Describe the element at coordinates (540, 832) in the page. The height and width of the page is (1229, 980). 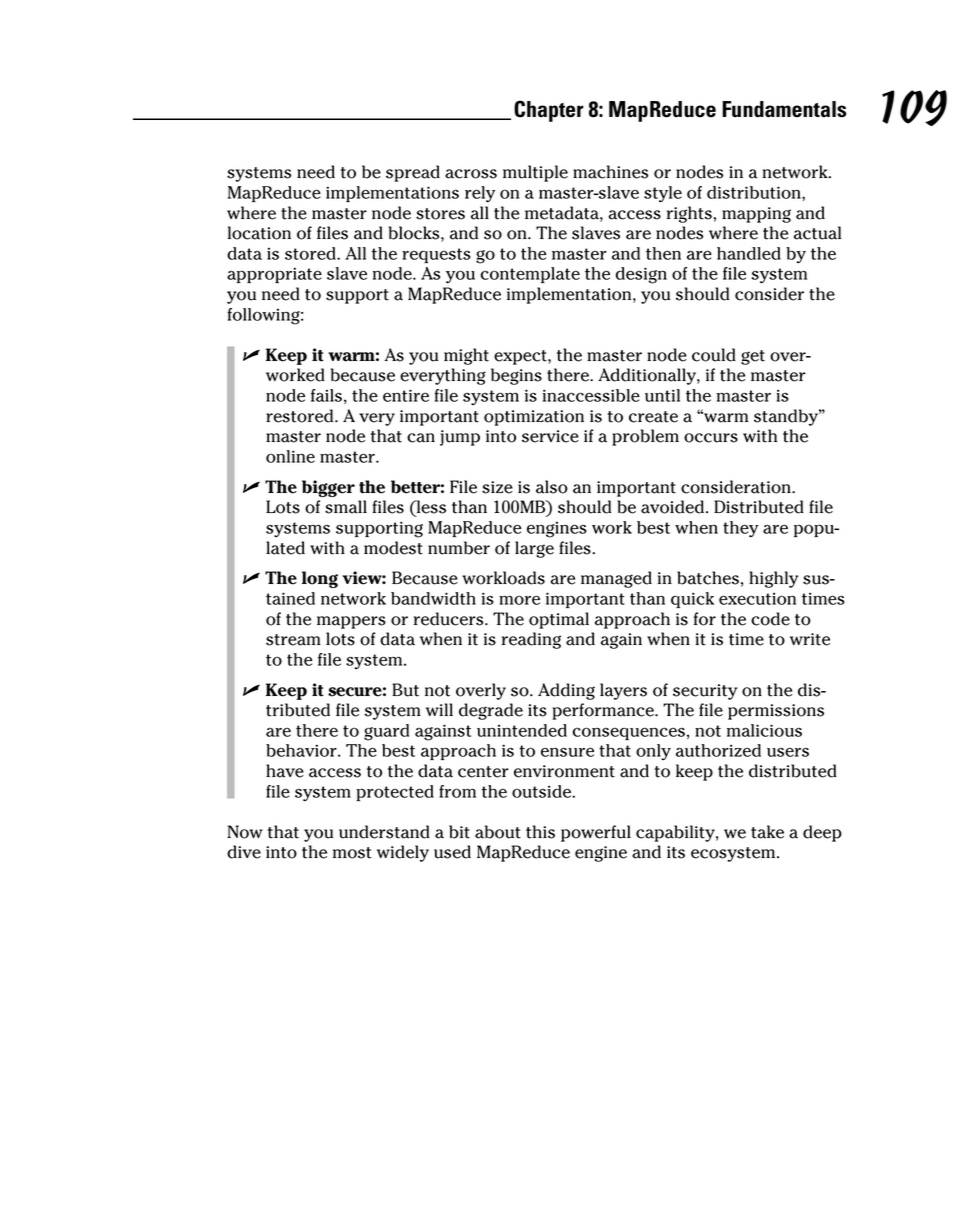
I see `this` at that location.
